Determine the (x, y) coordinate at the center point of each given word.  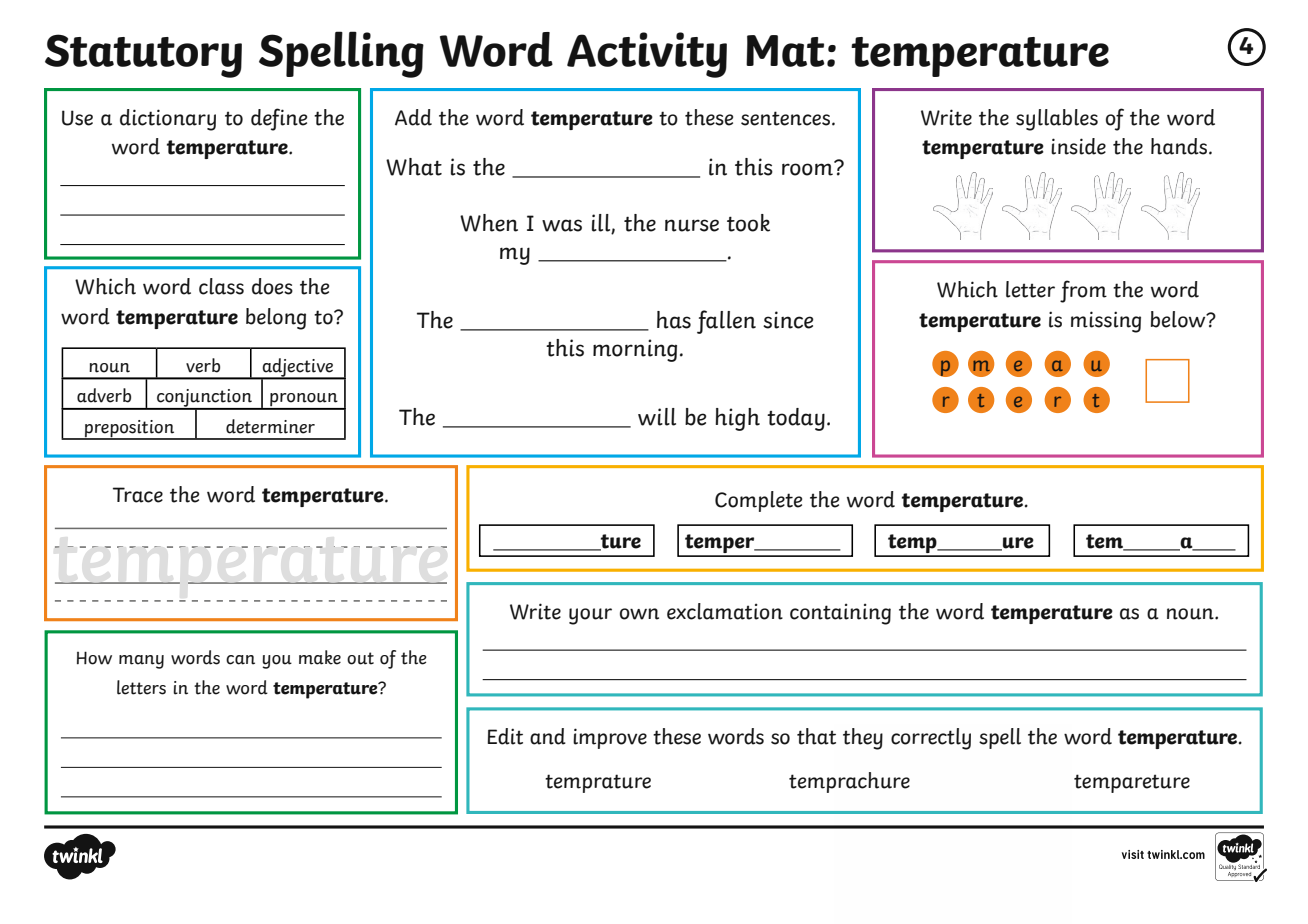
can (240, 660)
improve (610, 738)
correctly (931, 739)
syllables (1057, 120)
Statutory (143, 56)
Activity (647, 55)
